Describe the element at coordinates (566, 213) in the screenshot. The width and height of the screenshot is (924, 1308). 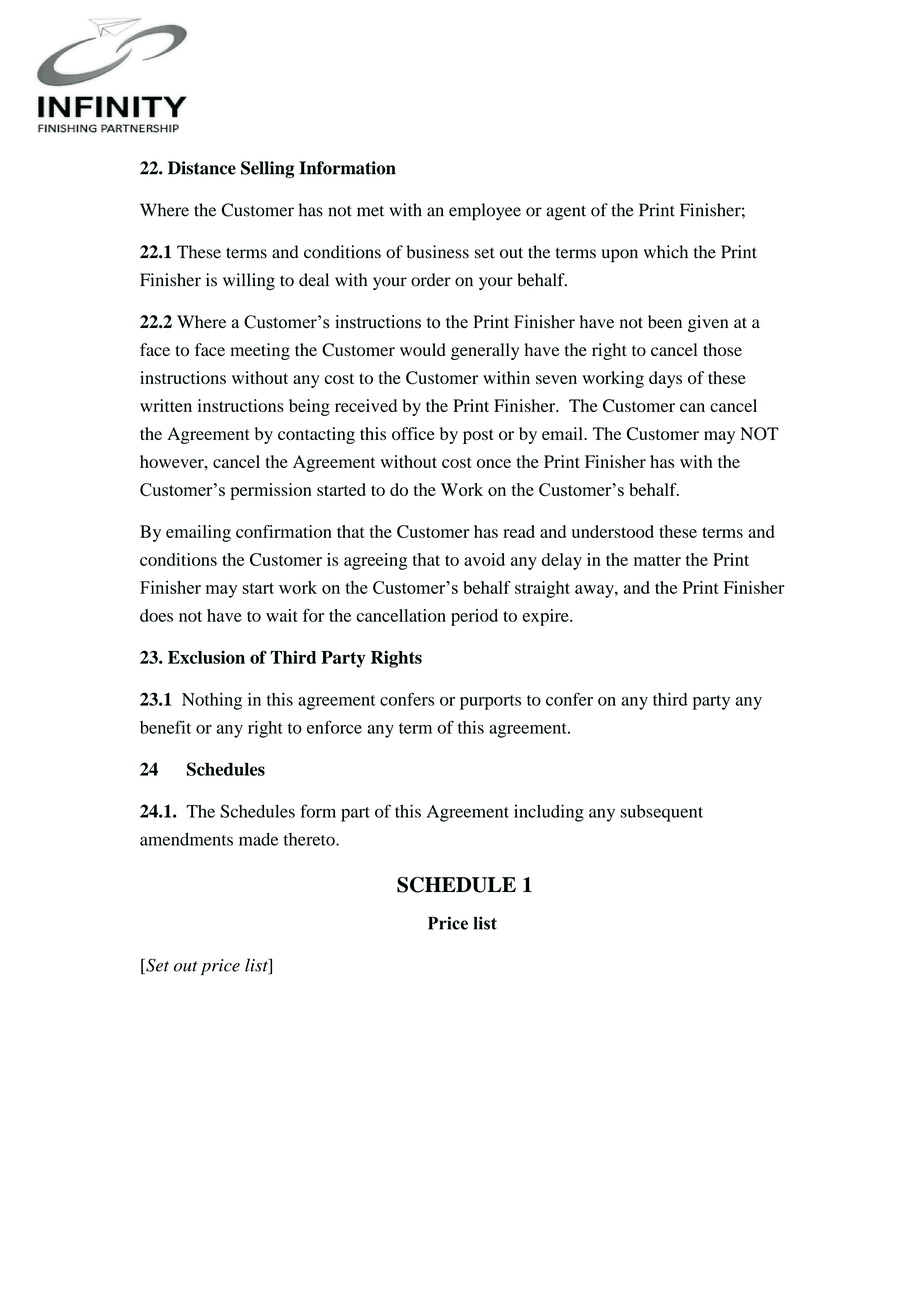
I see `agent` at that location.
